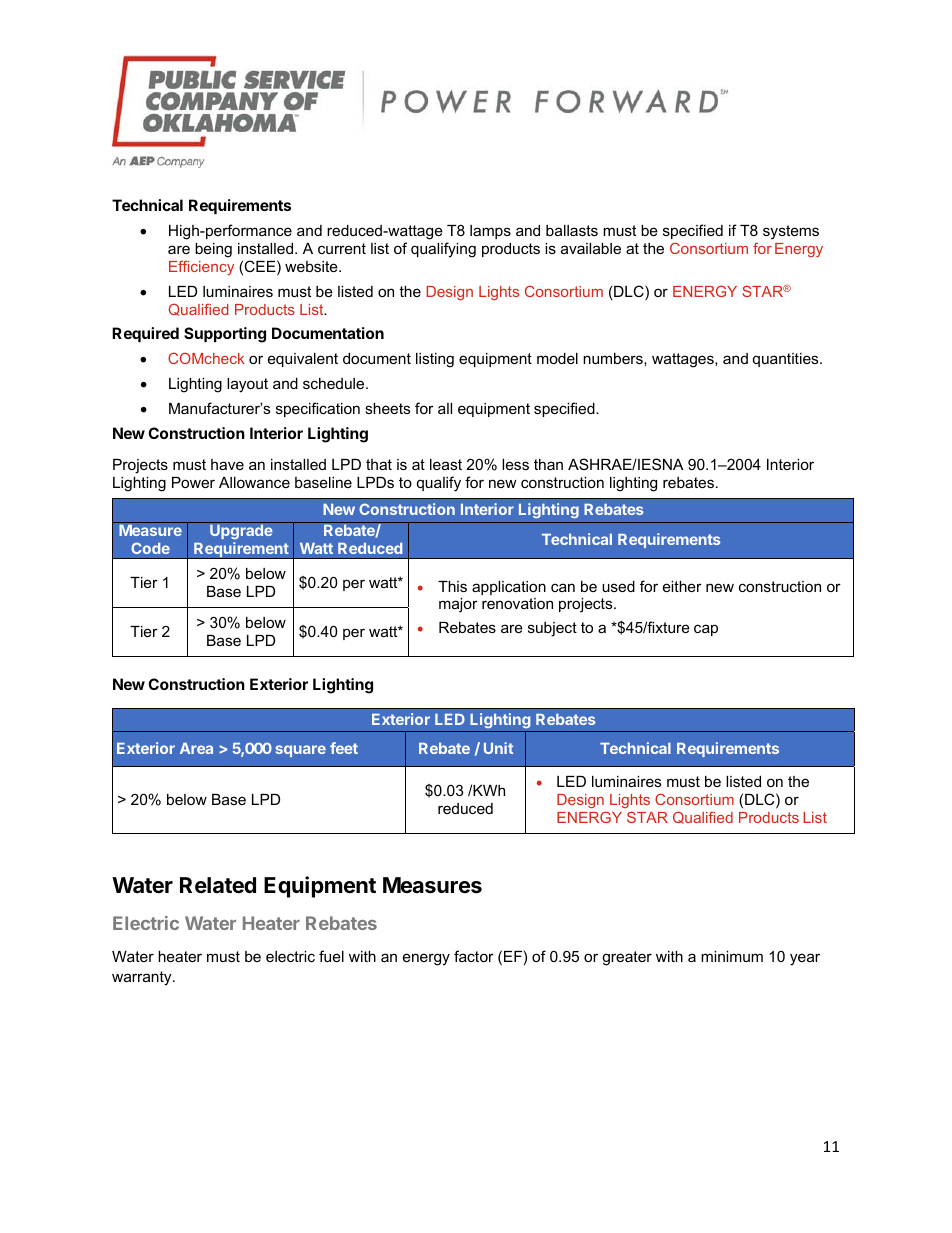  I want to click on major, so click(458, 605).
